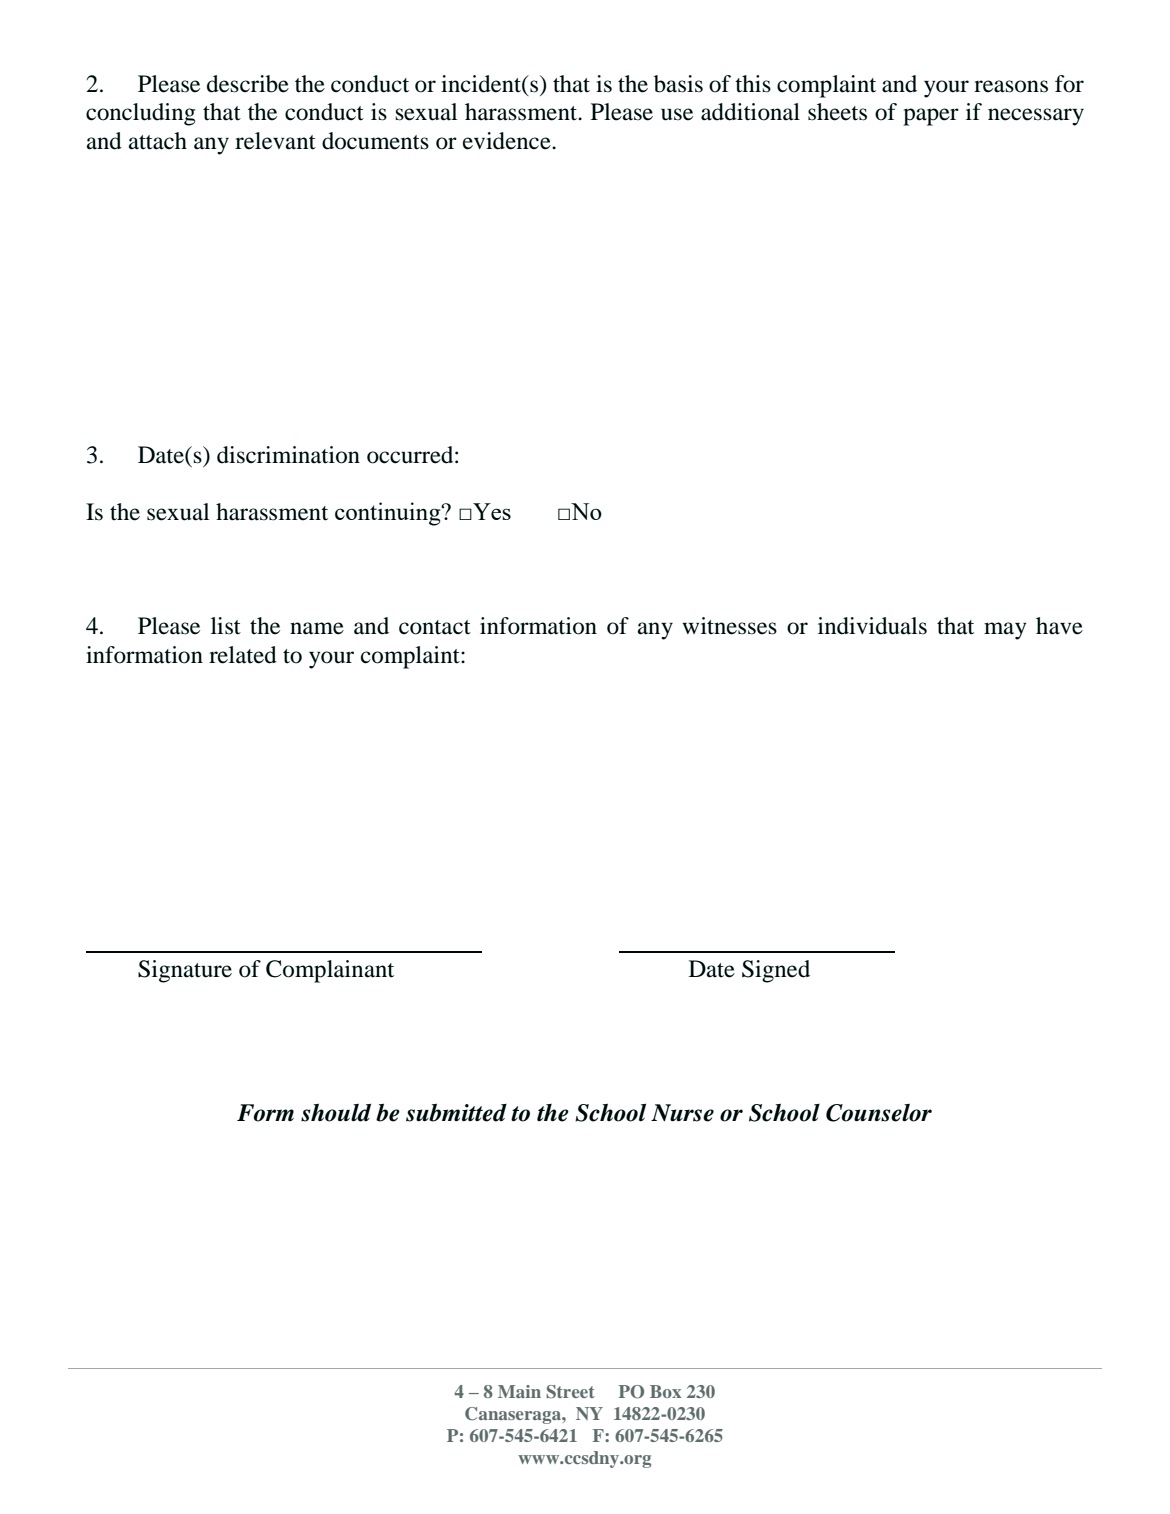 Image resolution: width=1170 pixels, height=1514 pixels. Describe the element at coordinates (185, 971) in the image. I see `Signature` at that location.
